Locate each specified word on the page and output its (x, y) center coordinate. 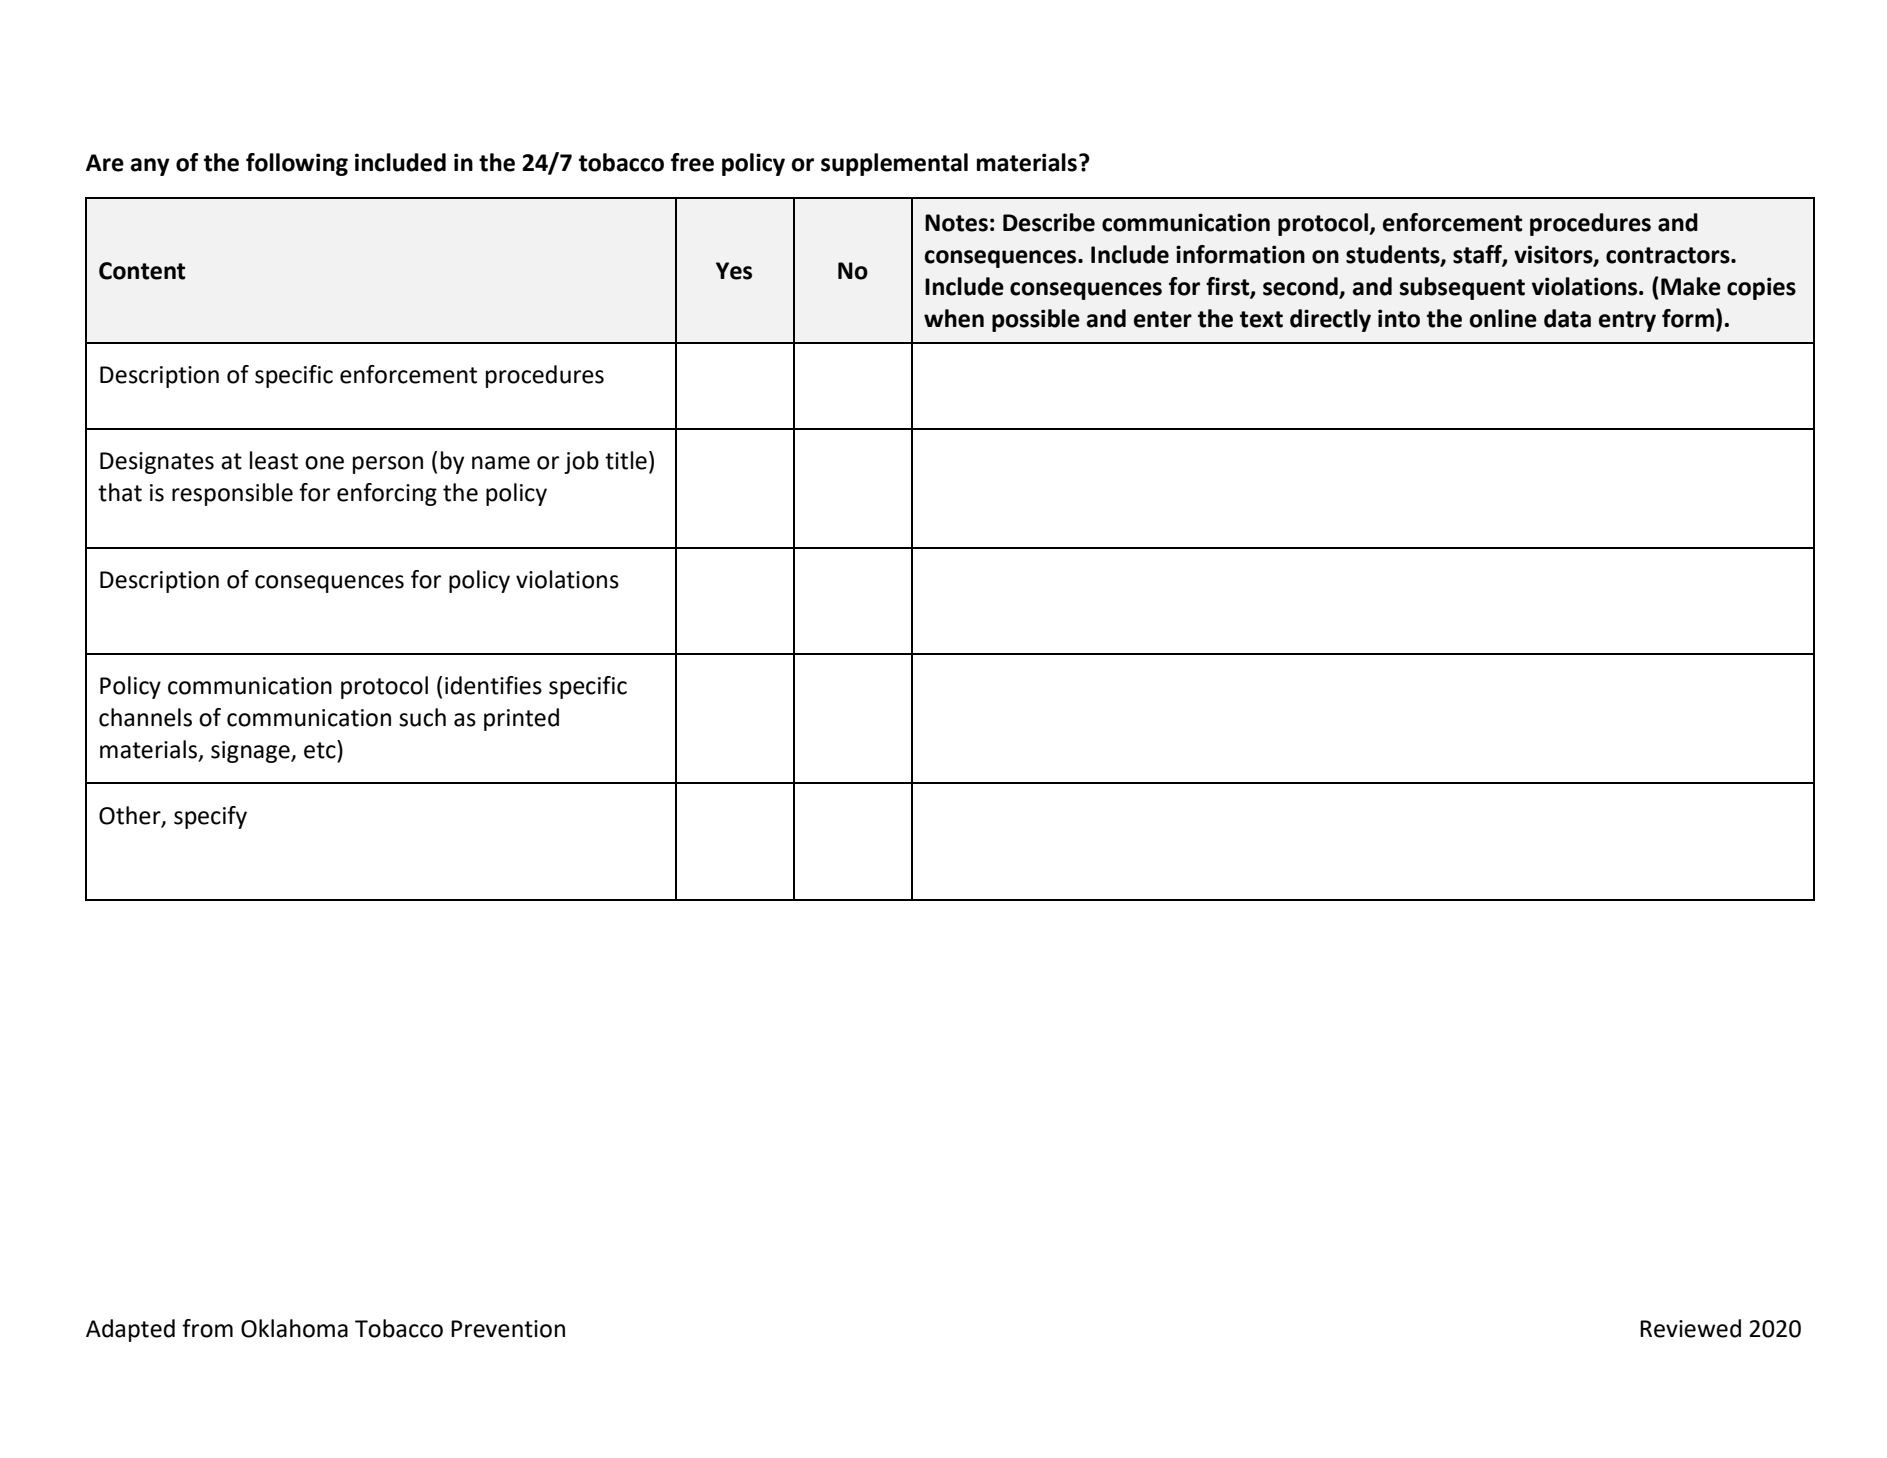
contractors (1669, 255)
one (324, 463)
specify (210, 817)
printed (521, 719)
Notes (956, 223)
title (626, 460)
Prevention (508, 1329)
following (297, 164)
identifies (493, 685)
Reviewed (1690, 1328)
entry (1627, 321)
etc (321, 749)
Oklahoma (294, 1328)
